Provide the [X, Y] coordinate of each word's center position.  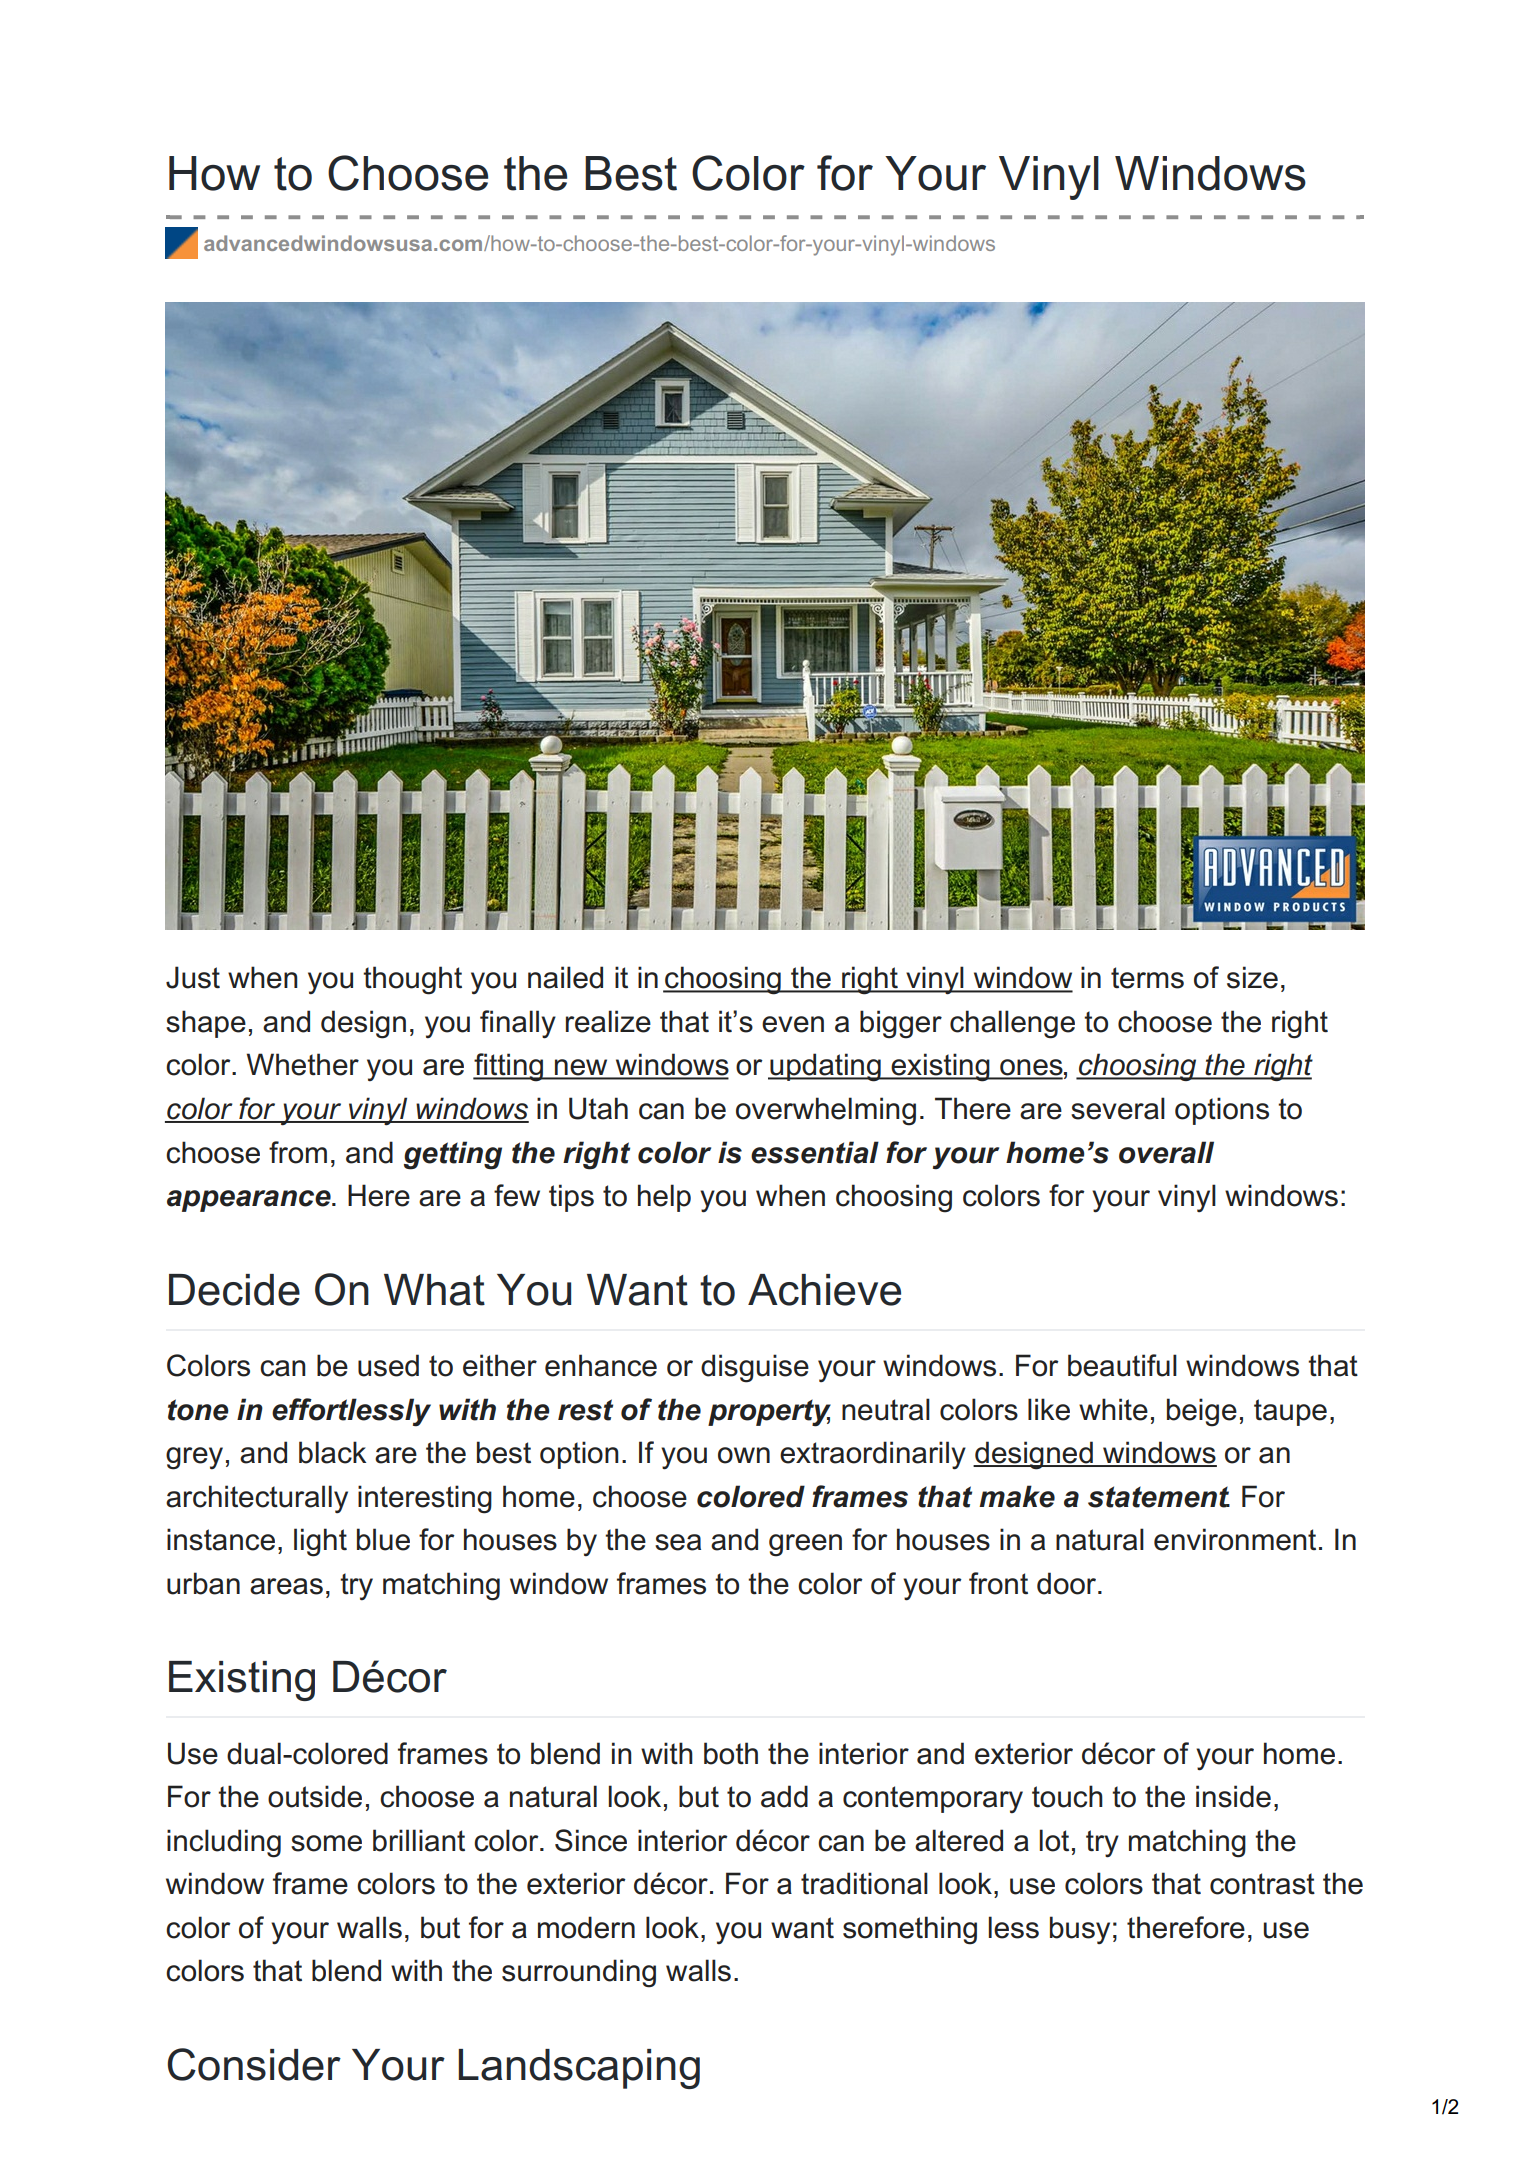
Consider [254, 2064]
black [332, 1452]
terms [1147, 978]
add [784, 1796]
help [664, 1198]
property [769, 1413]
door [1068, 1583]
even [793, 1024]
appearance [250, 1201]
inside [1233, 1796]
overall [1166, 1152]
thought [412, 980]
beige [1202, 1412]
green [805, 1545]
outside [315, 1796]
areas [286, 1586]
